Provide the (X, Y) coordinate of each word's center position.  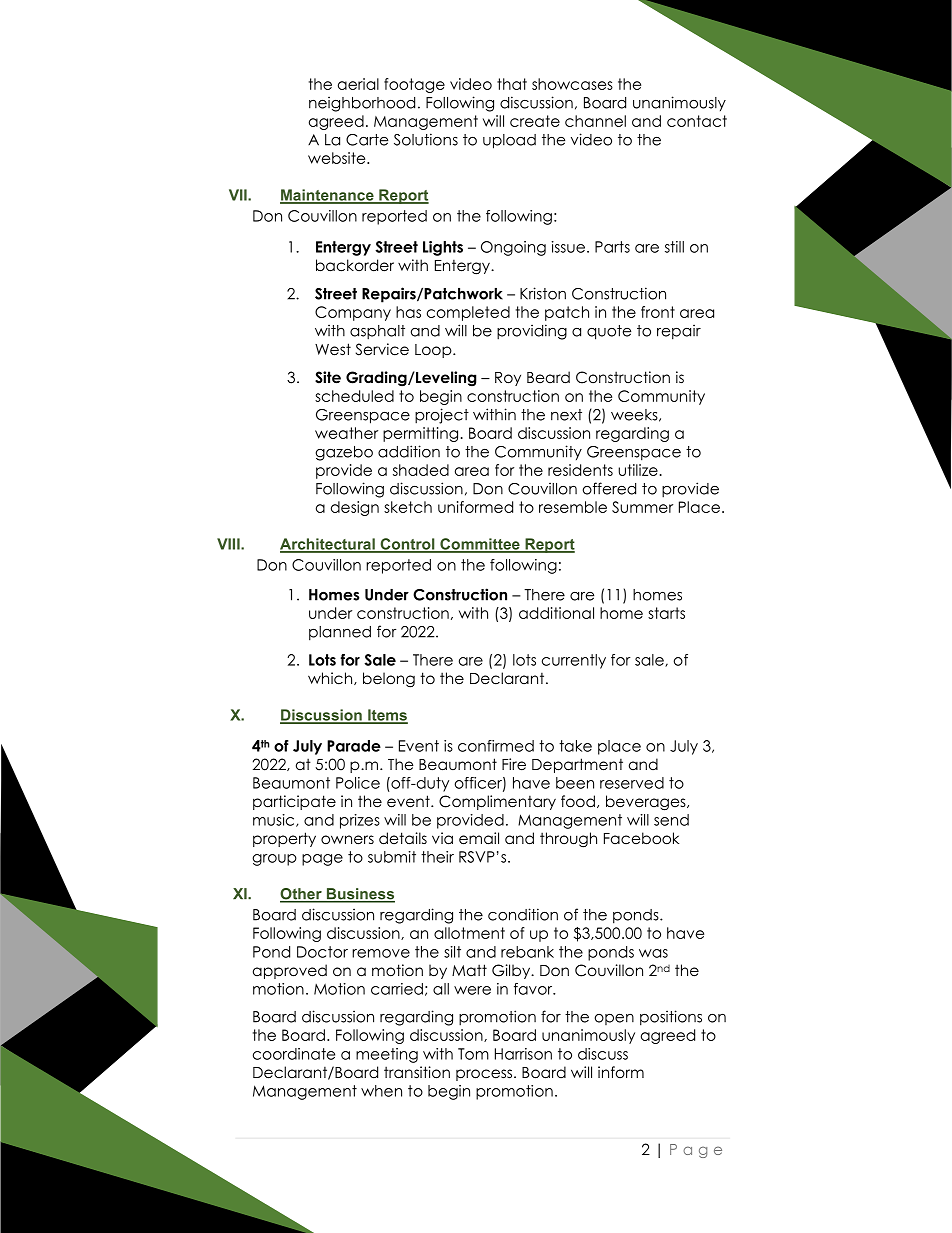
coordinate (294, 1054)
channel (595, 121)
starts (666, 613)
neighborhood (362, 104)
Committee (480, 545)
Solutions (426, 139)
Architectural (328, 545)
